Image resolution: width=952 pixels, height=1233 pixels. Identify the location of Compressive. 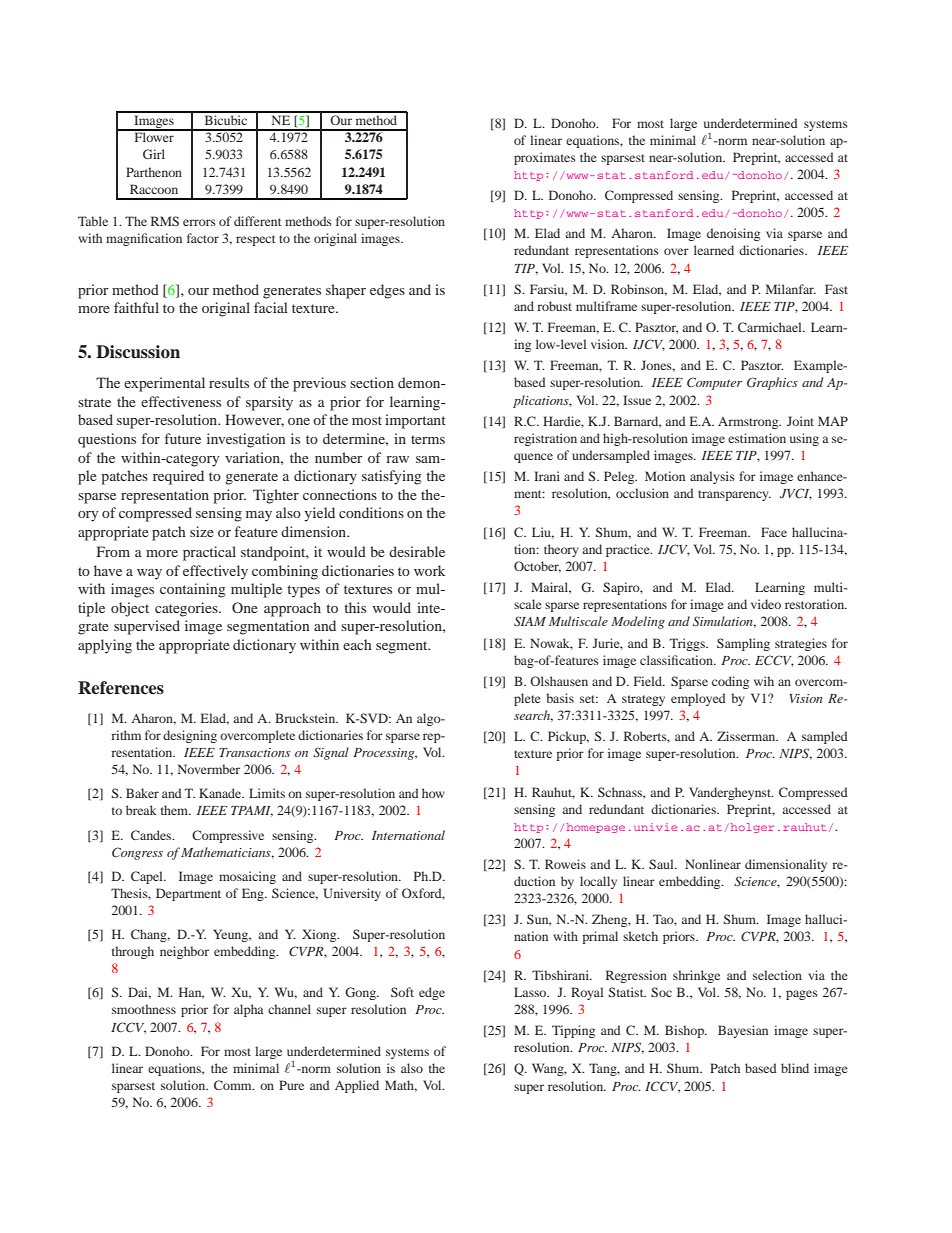
(228, 836).
